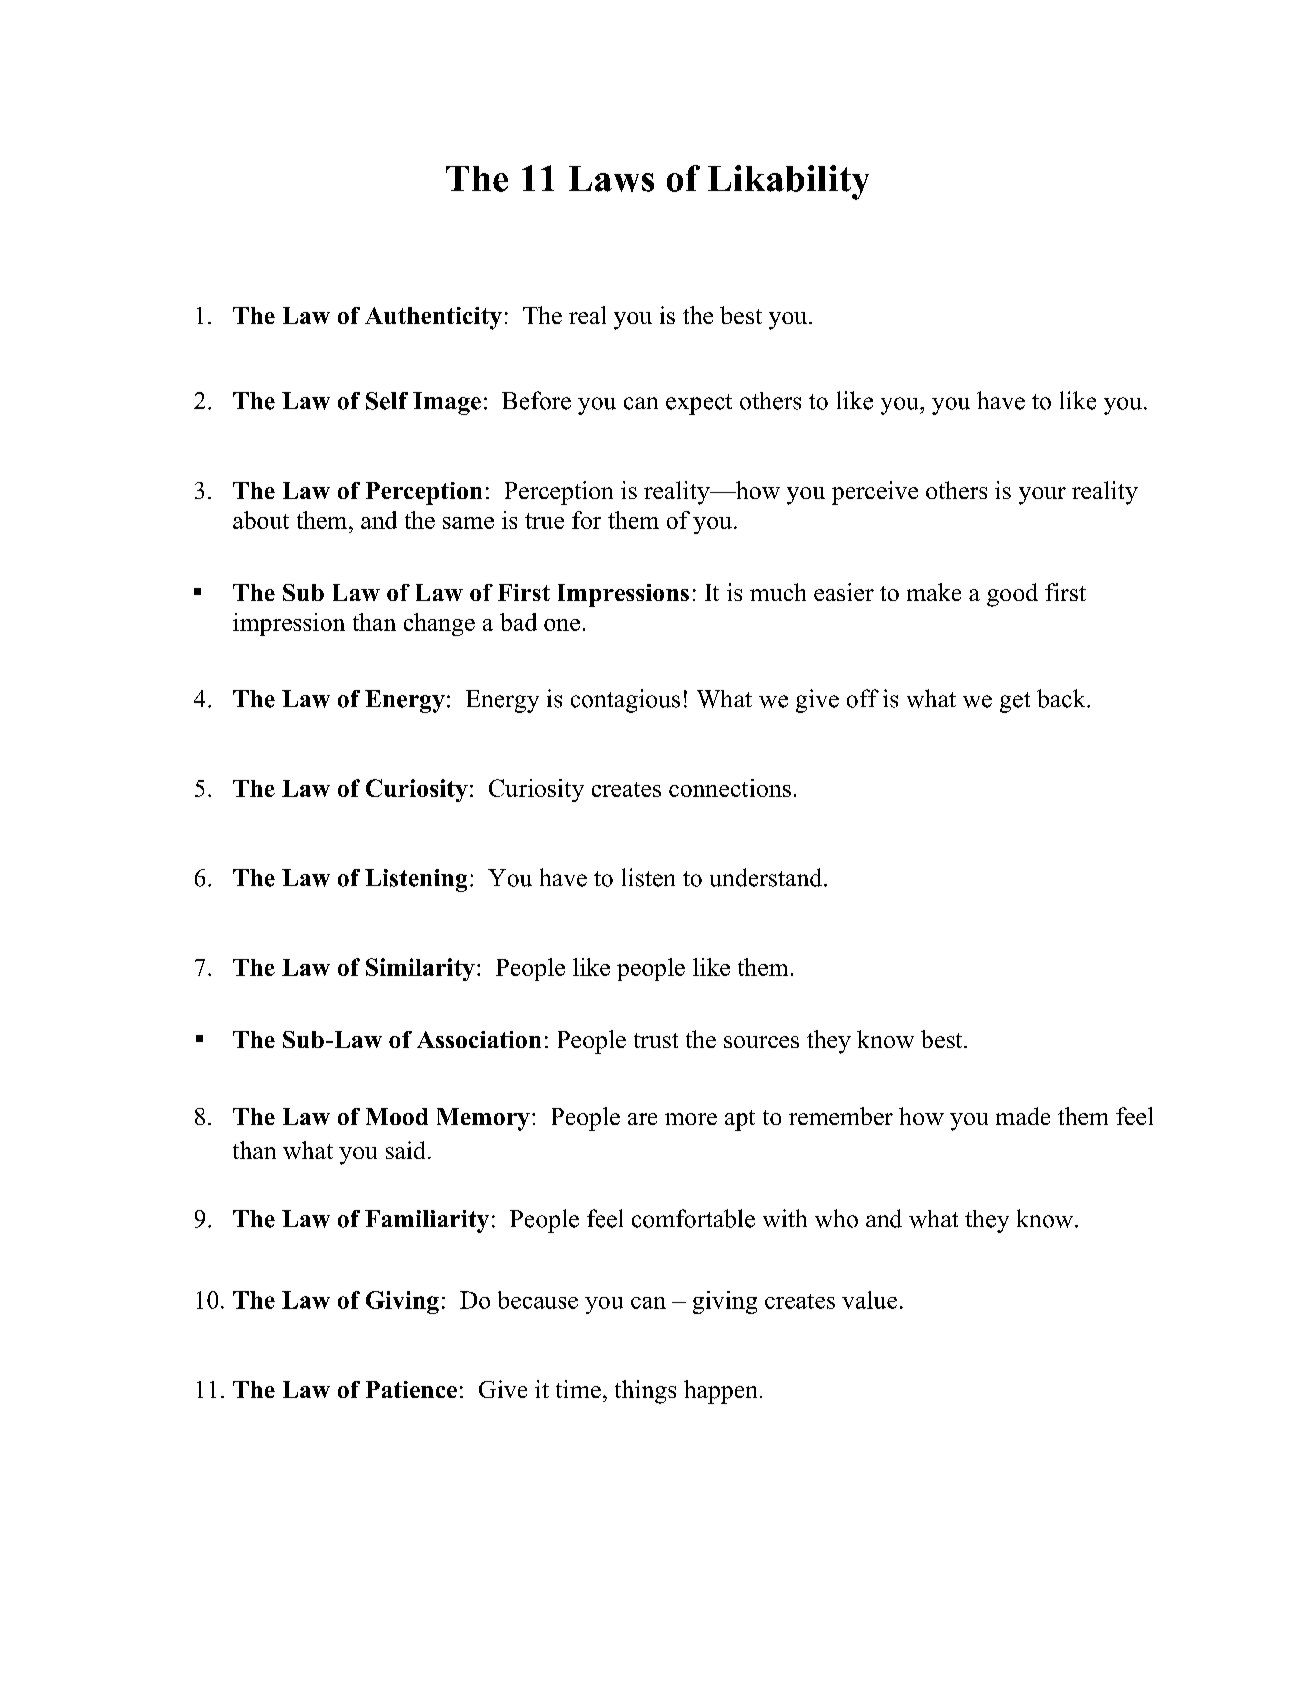 This image has height=1703, width=1316. What do you see at coordinates (1015, 702) in the image?
I see `get` at bounding box center [1015, 702].
